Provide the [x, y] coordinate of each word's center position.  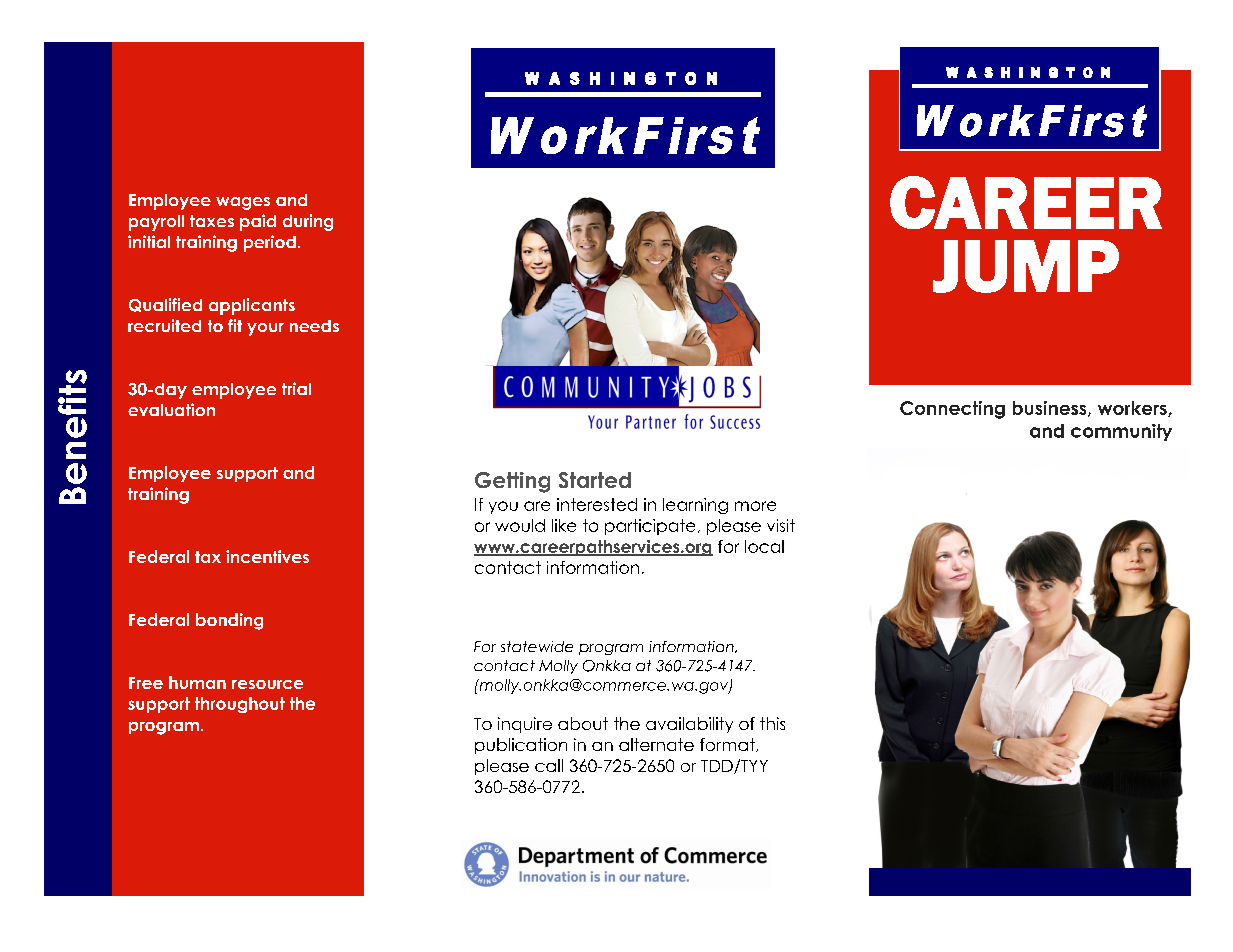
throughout [240, 705]
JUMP [1026, 266]
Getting [512, 482]
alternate [656, 744]
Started [595, 480]
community [1121, 432]
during [308, 222]
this [772, 723]
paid [258, 222]
